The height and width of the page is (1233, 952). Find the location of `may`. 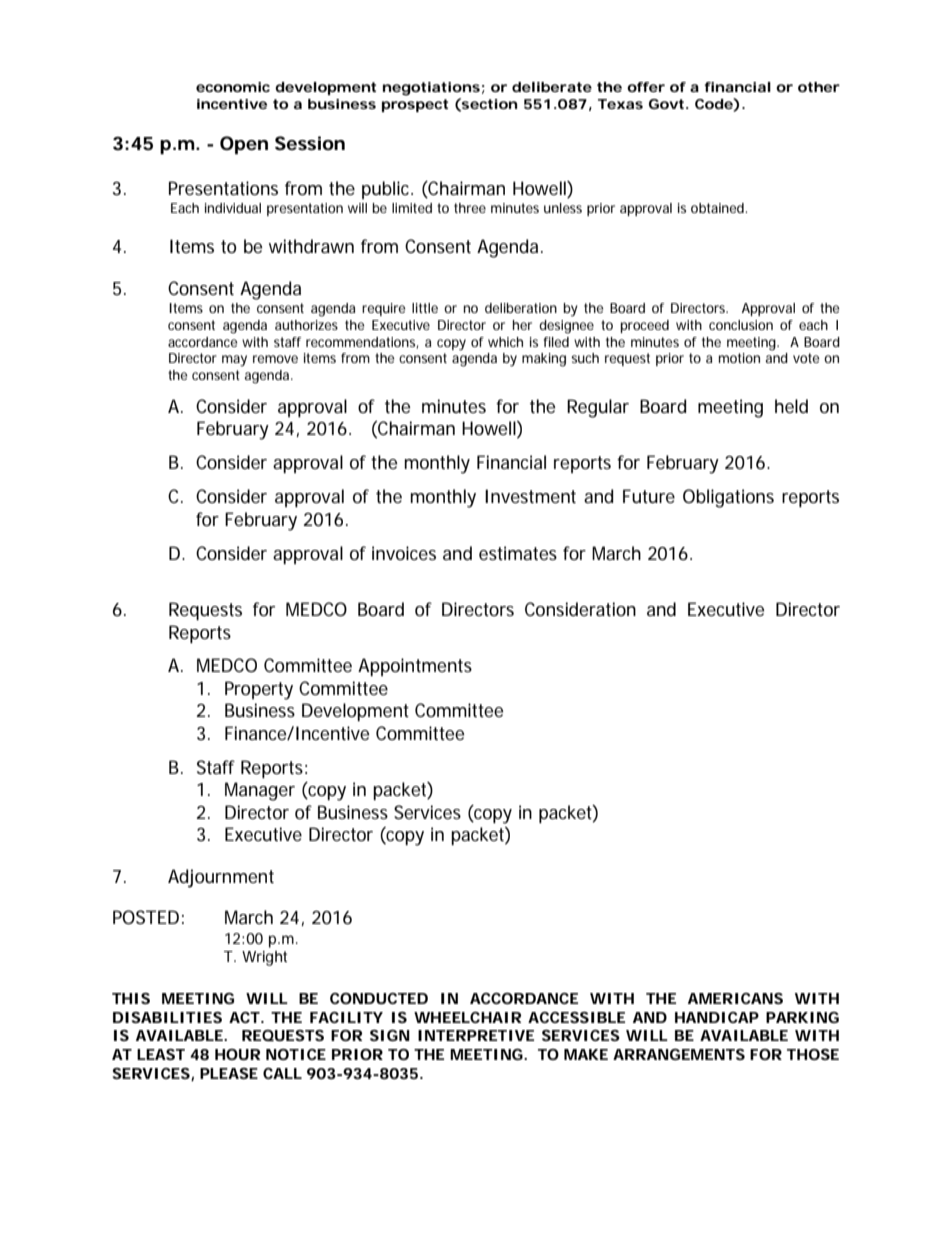

may is located at coordinates (234, 361).
